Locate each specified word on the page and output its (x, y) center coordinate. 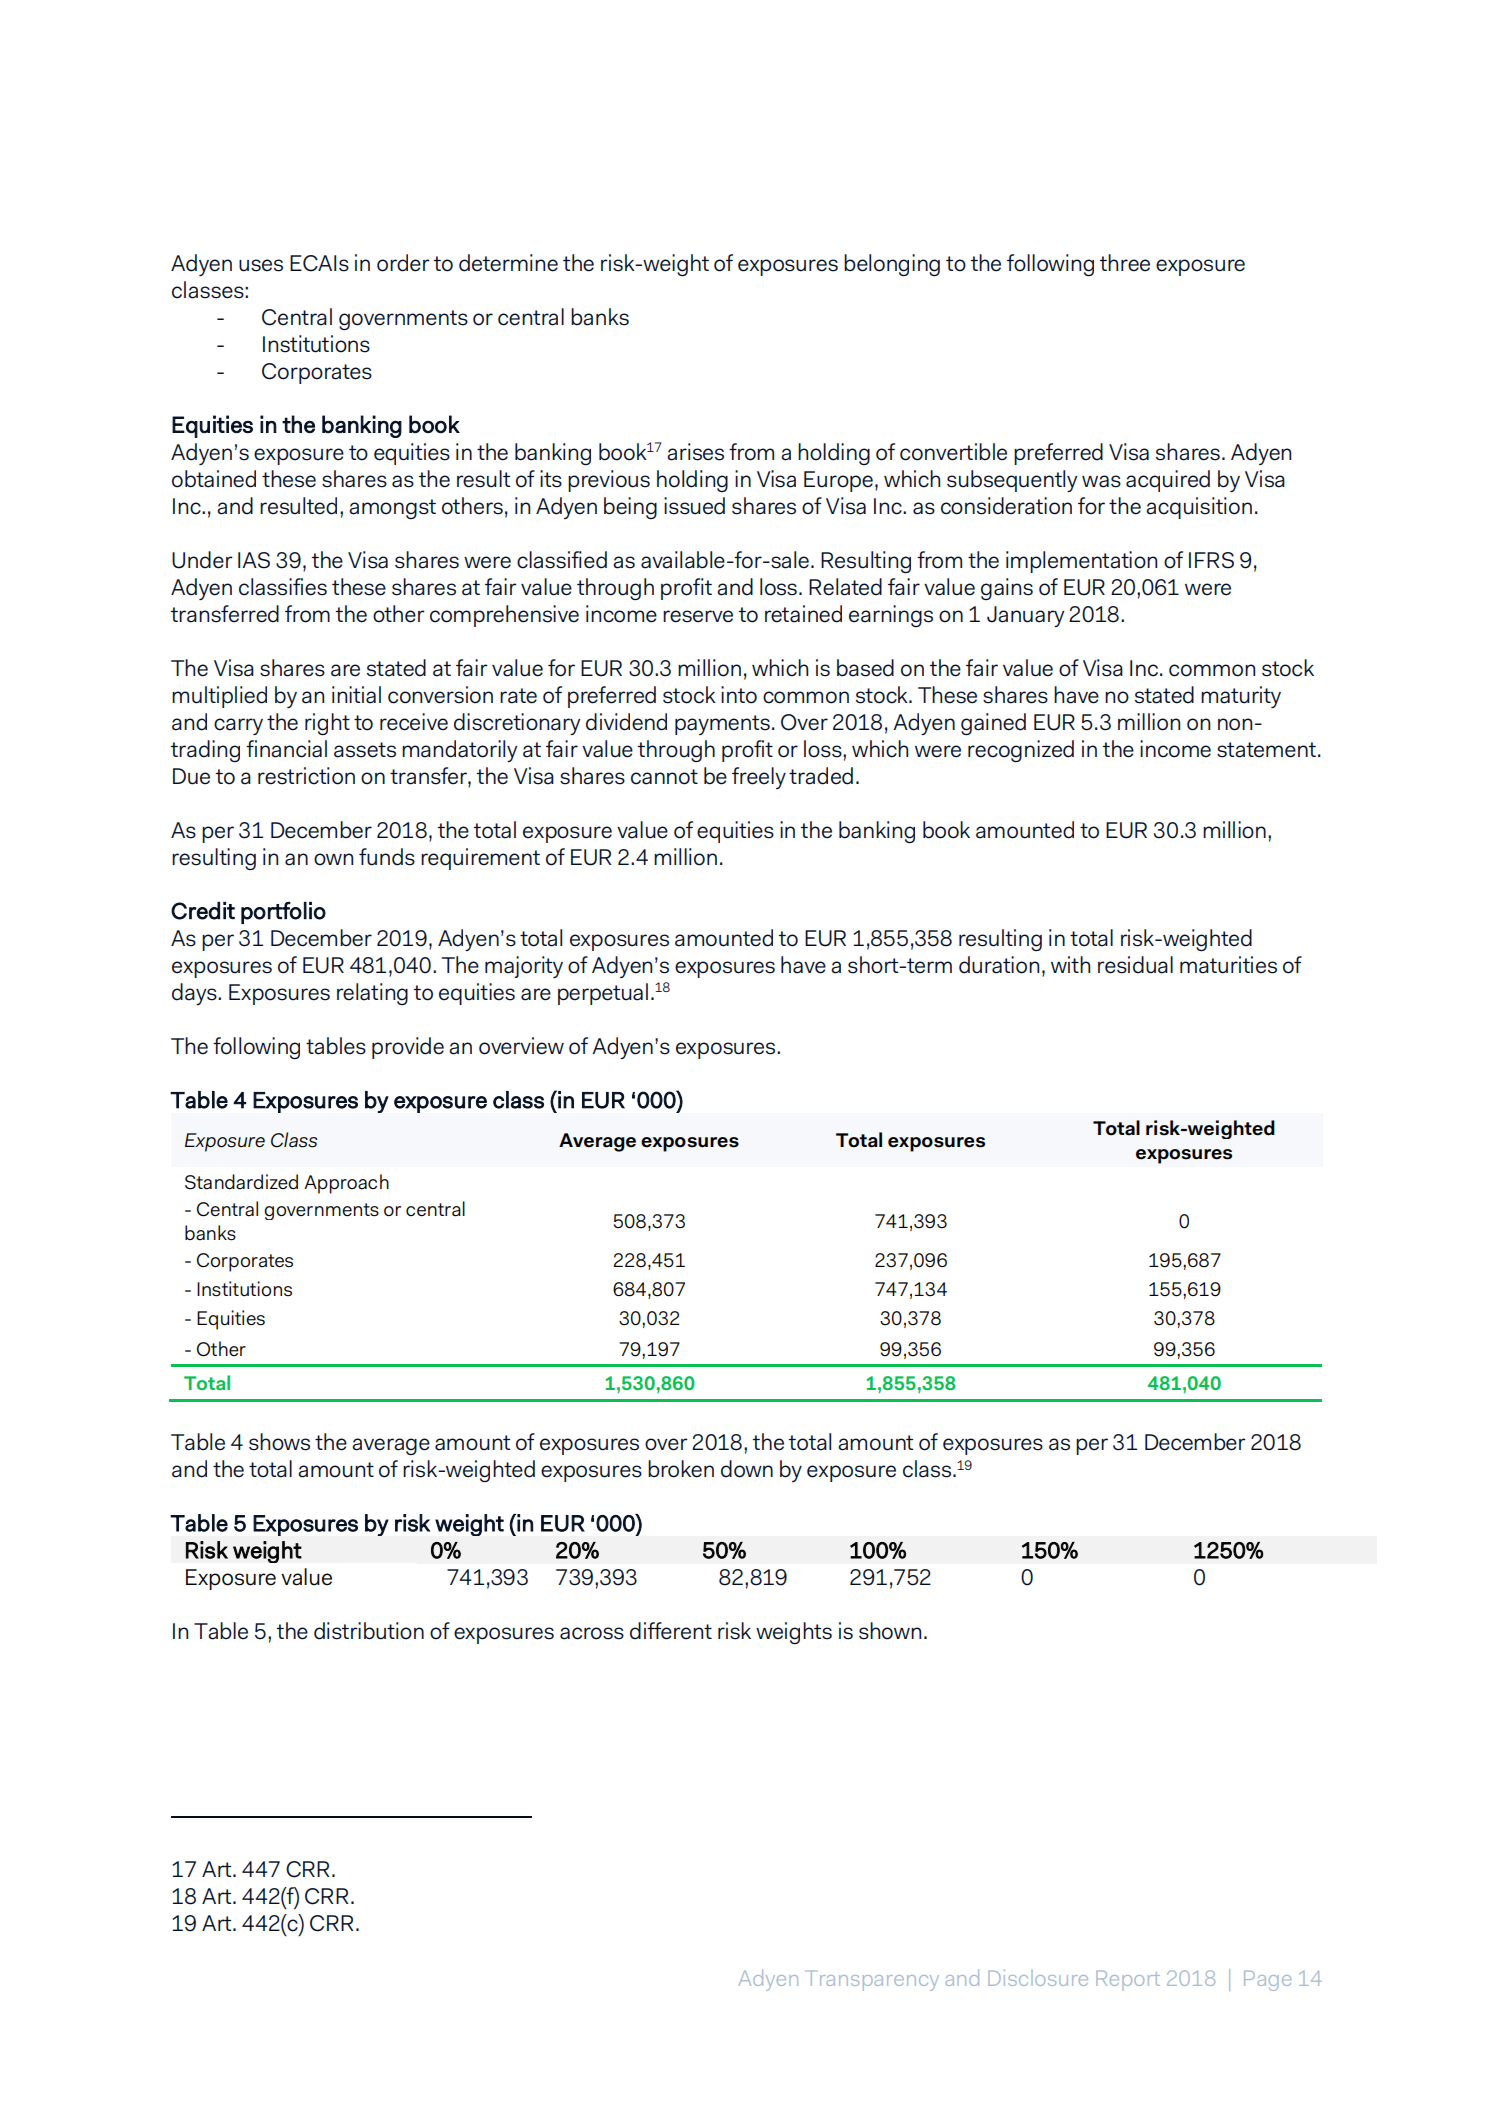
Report (1128, 1981)
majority (524, 967)
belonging (892, 265)
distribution (369, 1631)
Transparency (874, 1981)
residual (1135, 965)
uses (261, 265)
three (1125, 263)
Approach (346, 1184)
